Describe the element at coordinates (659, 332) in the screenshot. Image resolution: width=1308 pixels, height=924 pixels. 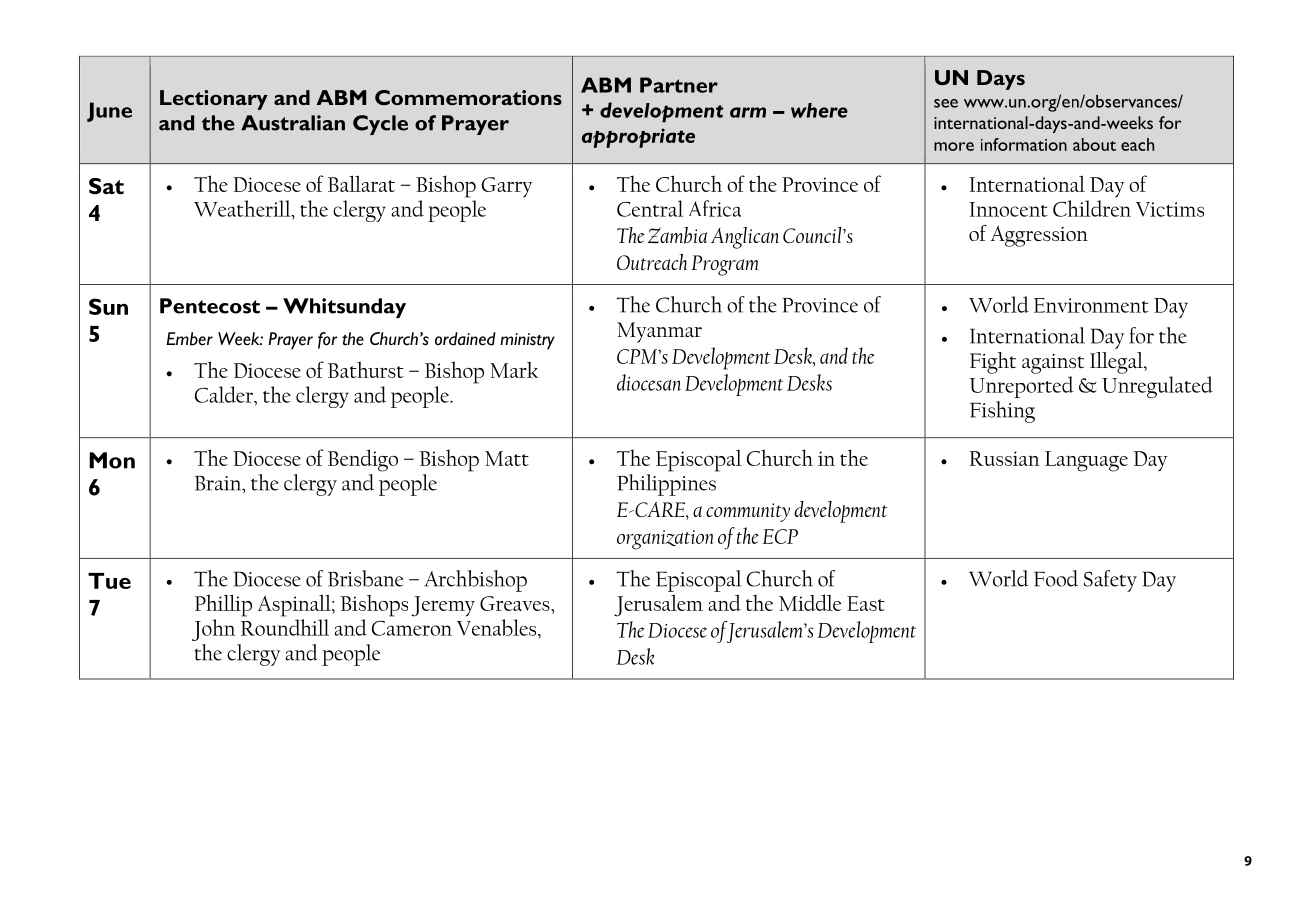
I see `Myanmar` at that location.
